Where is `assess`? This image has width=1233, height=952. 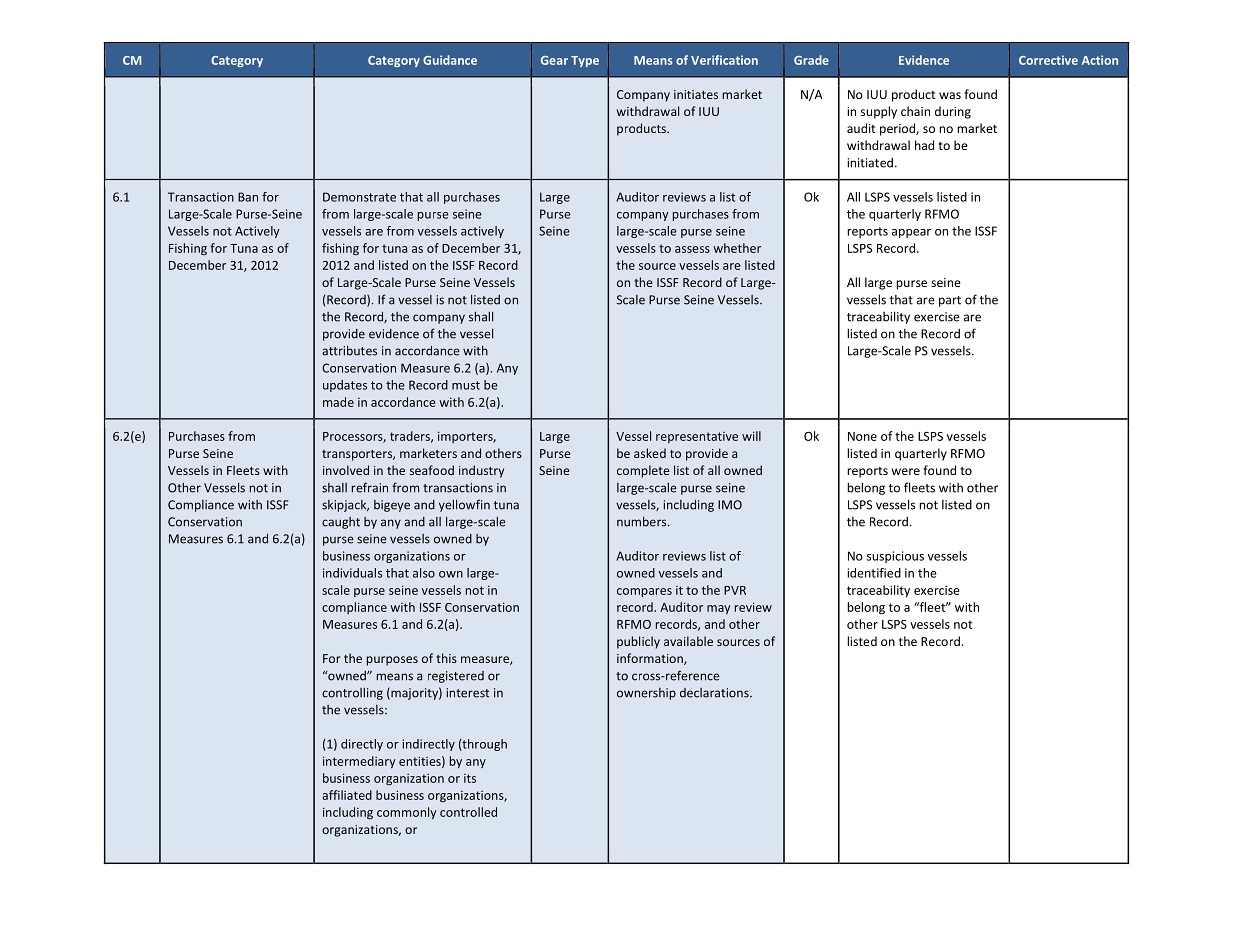 assess is located at coordinates (692, 249).
